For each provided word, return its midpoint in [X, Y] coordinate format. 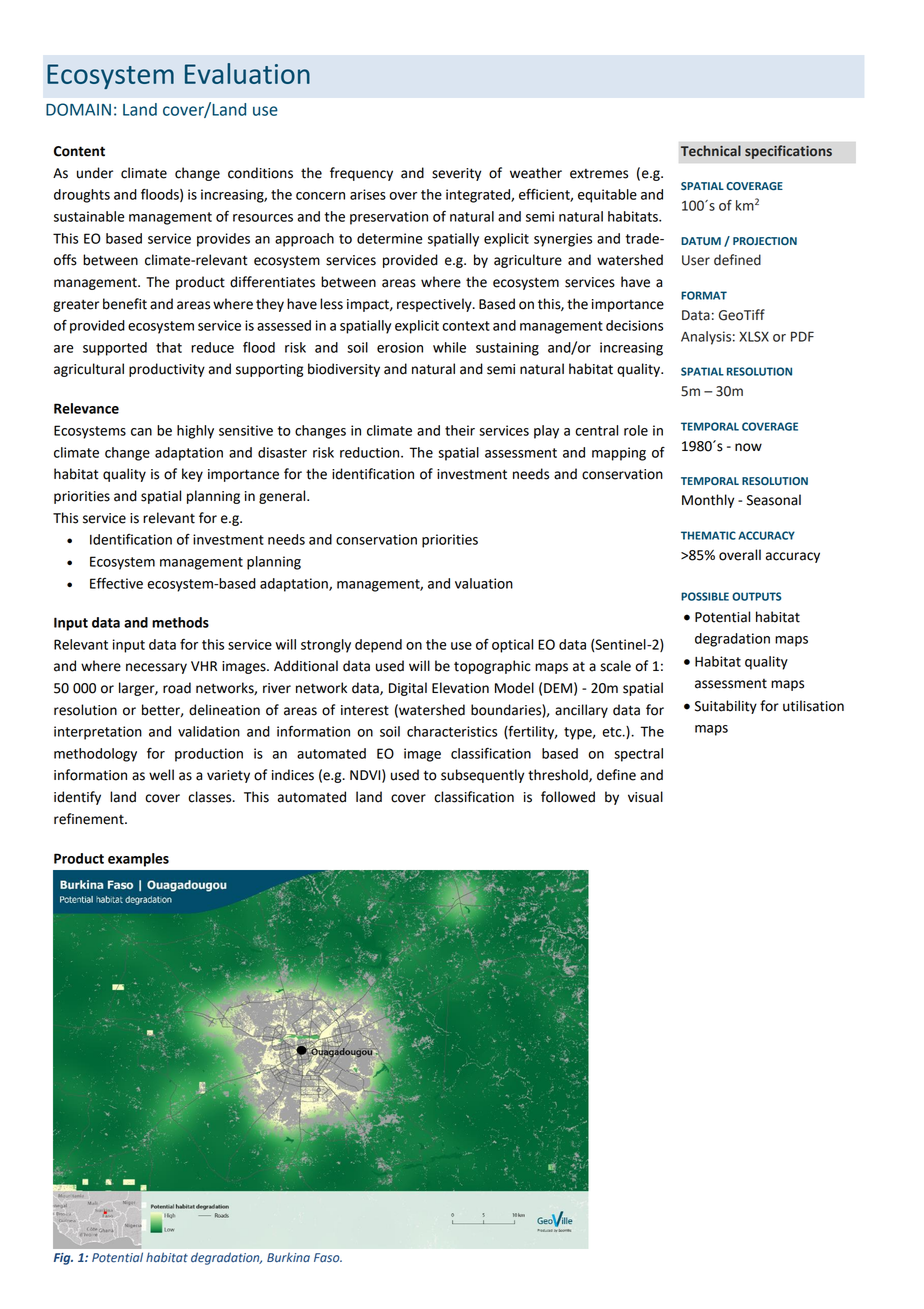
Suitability [726, 707]
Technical [711, 151]
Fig [63, 1259]
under [95, 173]
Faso [328, 1258]
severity [456, 174]
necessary [156, 668]
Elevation [460, 688]
